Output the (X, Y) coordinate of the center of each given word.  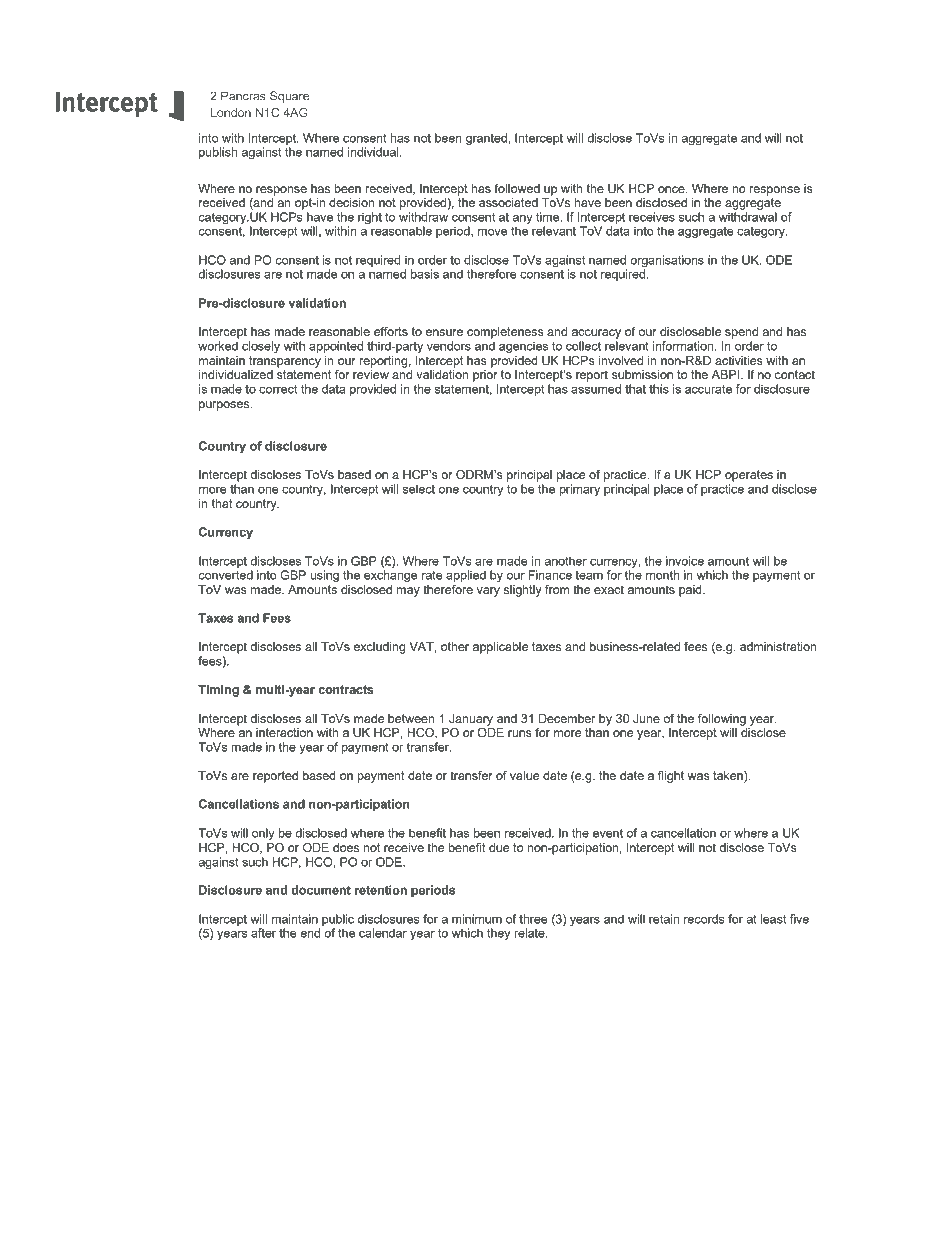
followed (517, 188)
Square (289, 97)
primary (579, 490)
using (324, 576)
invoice (685, 561)
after (263, 933)
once (672, 189)
